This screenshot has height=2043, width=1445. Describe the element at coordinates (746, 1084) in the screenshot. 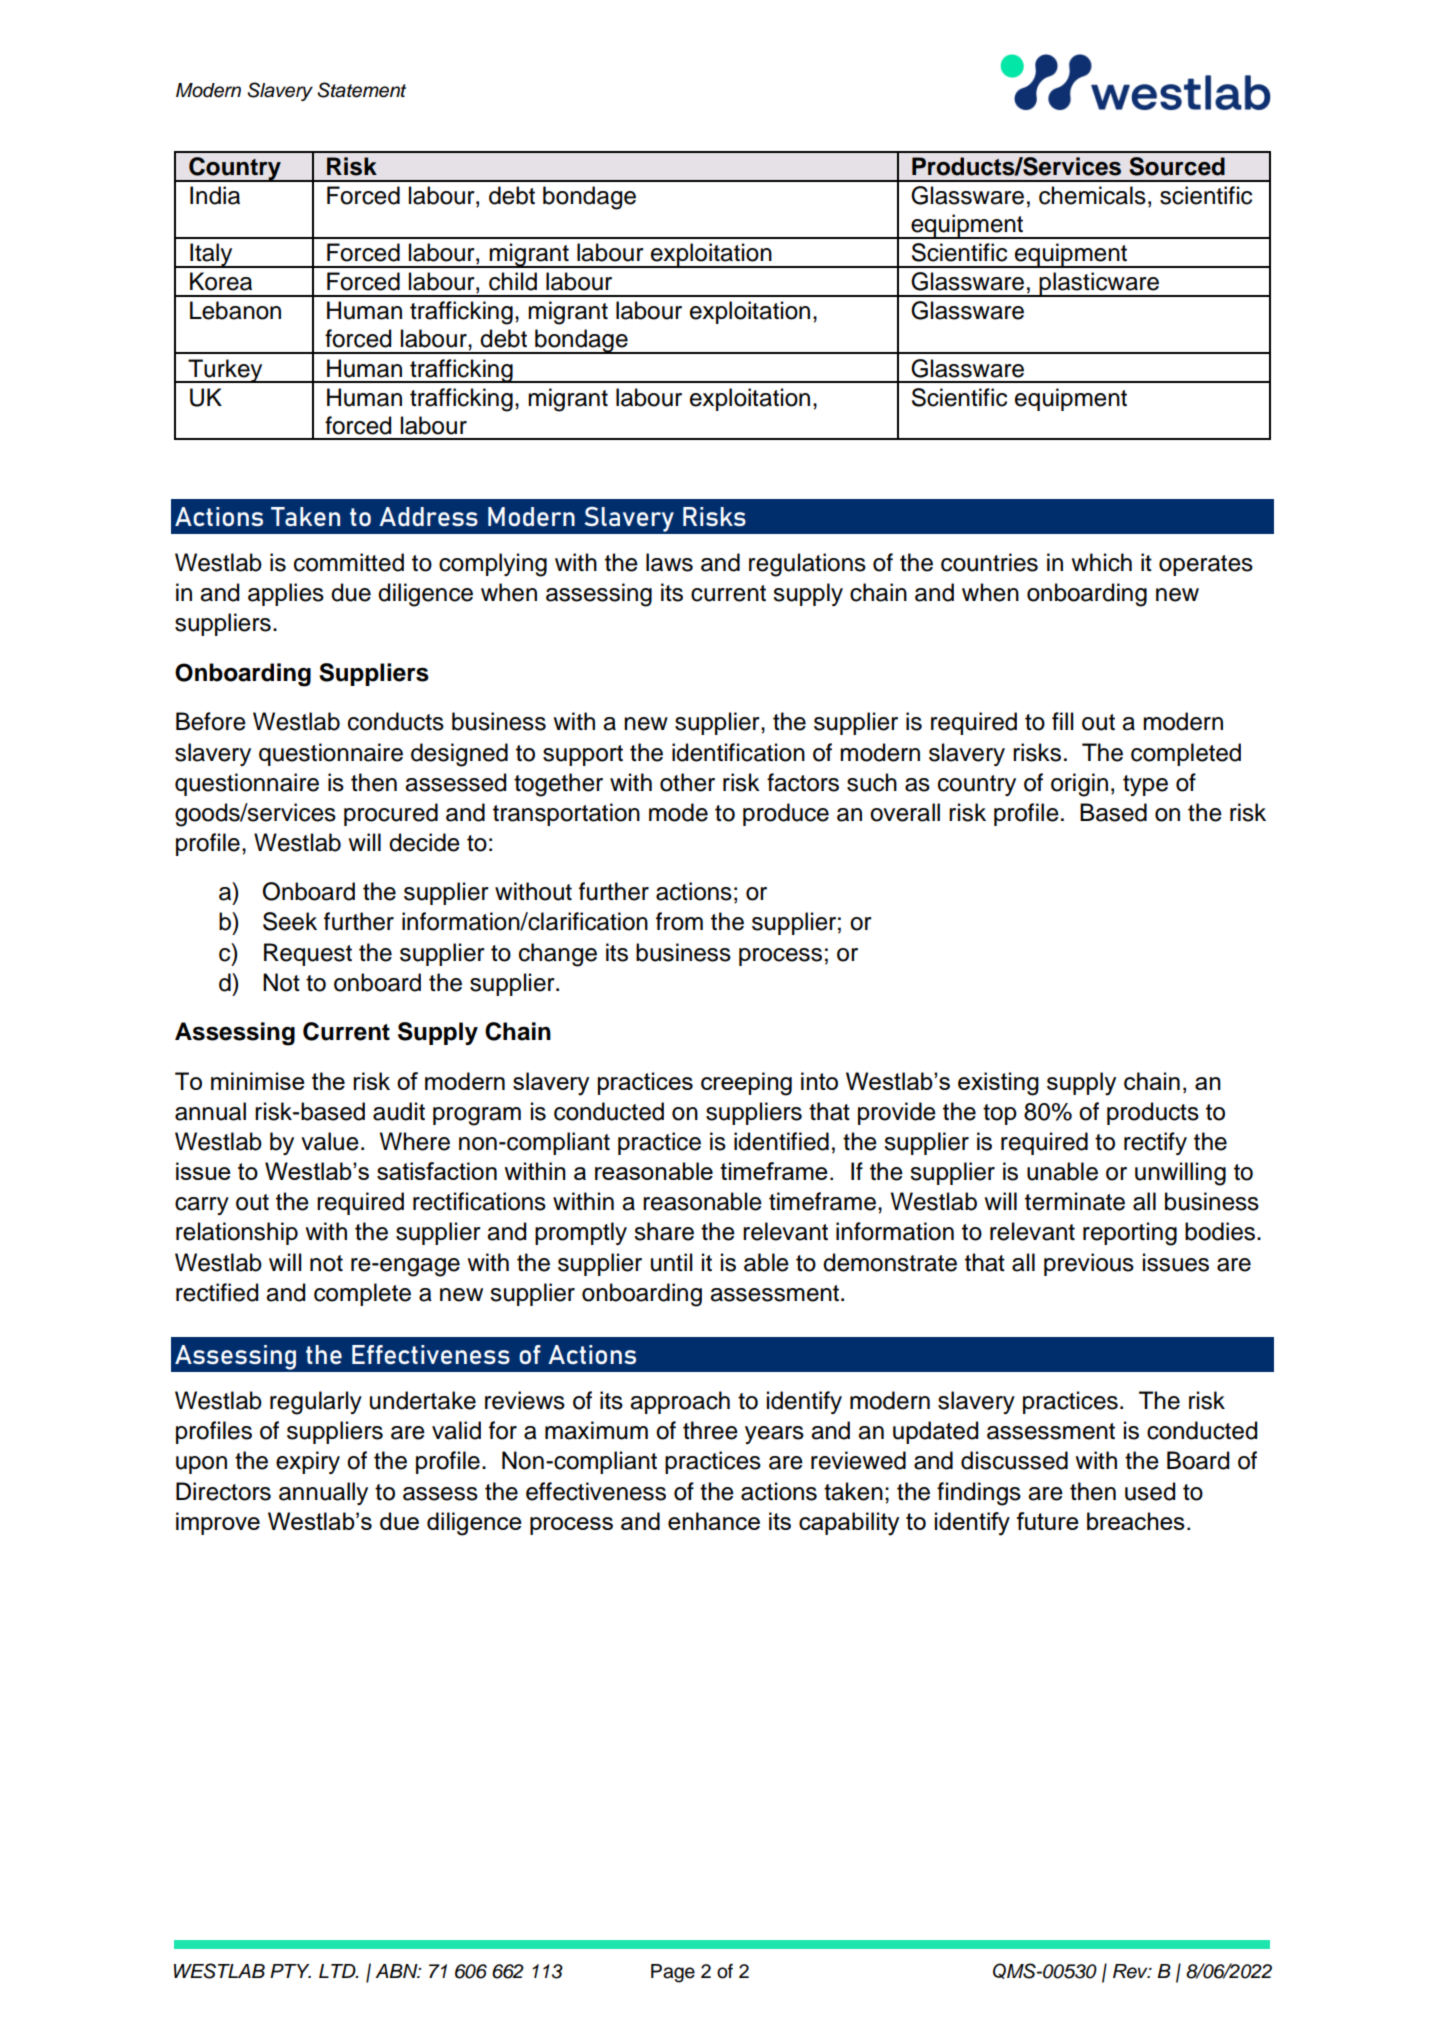

I see `creeping` at that location.
